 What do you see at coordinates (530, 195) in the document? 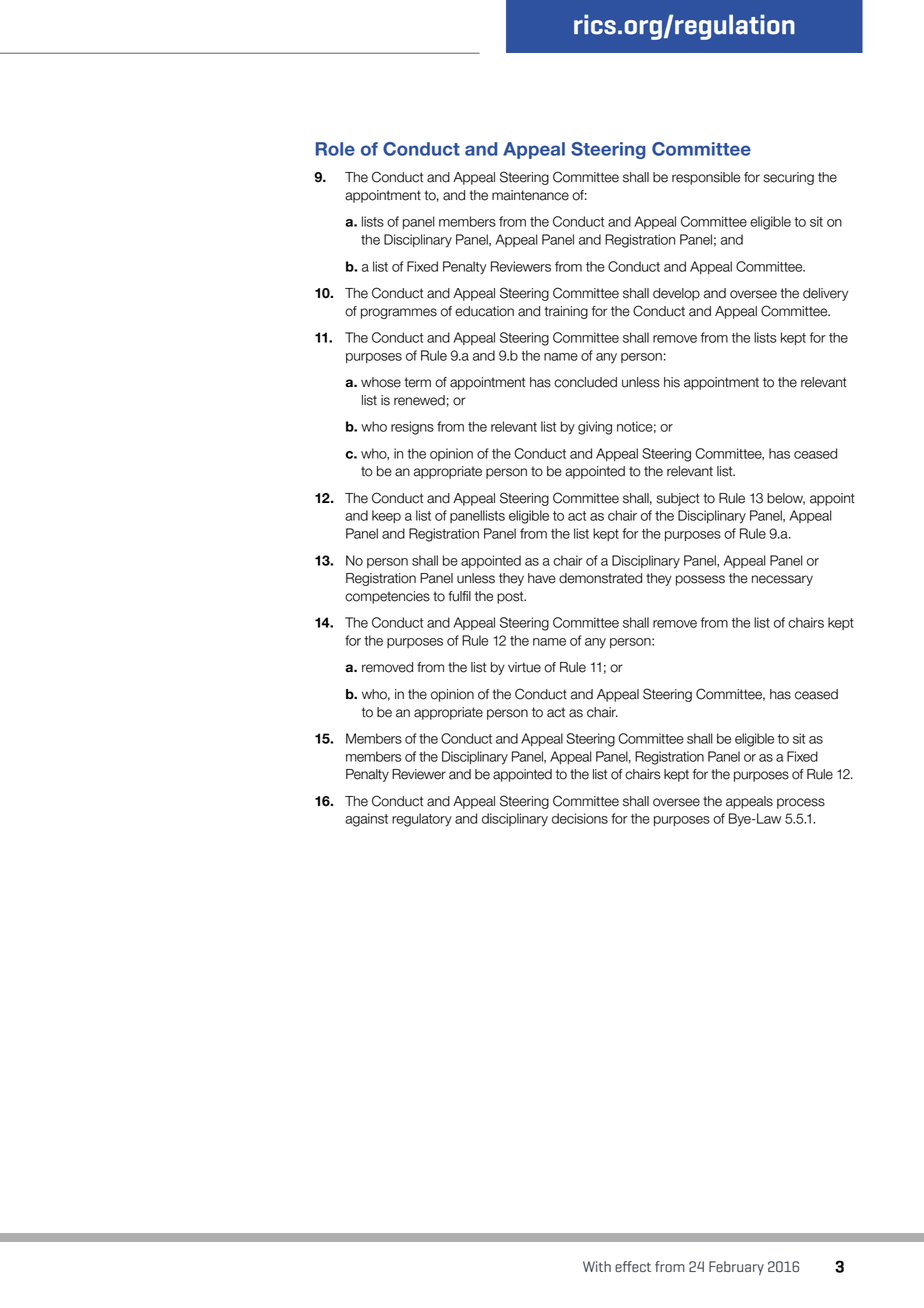
I see `maintenance` at bounding box center [530, 195].
